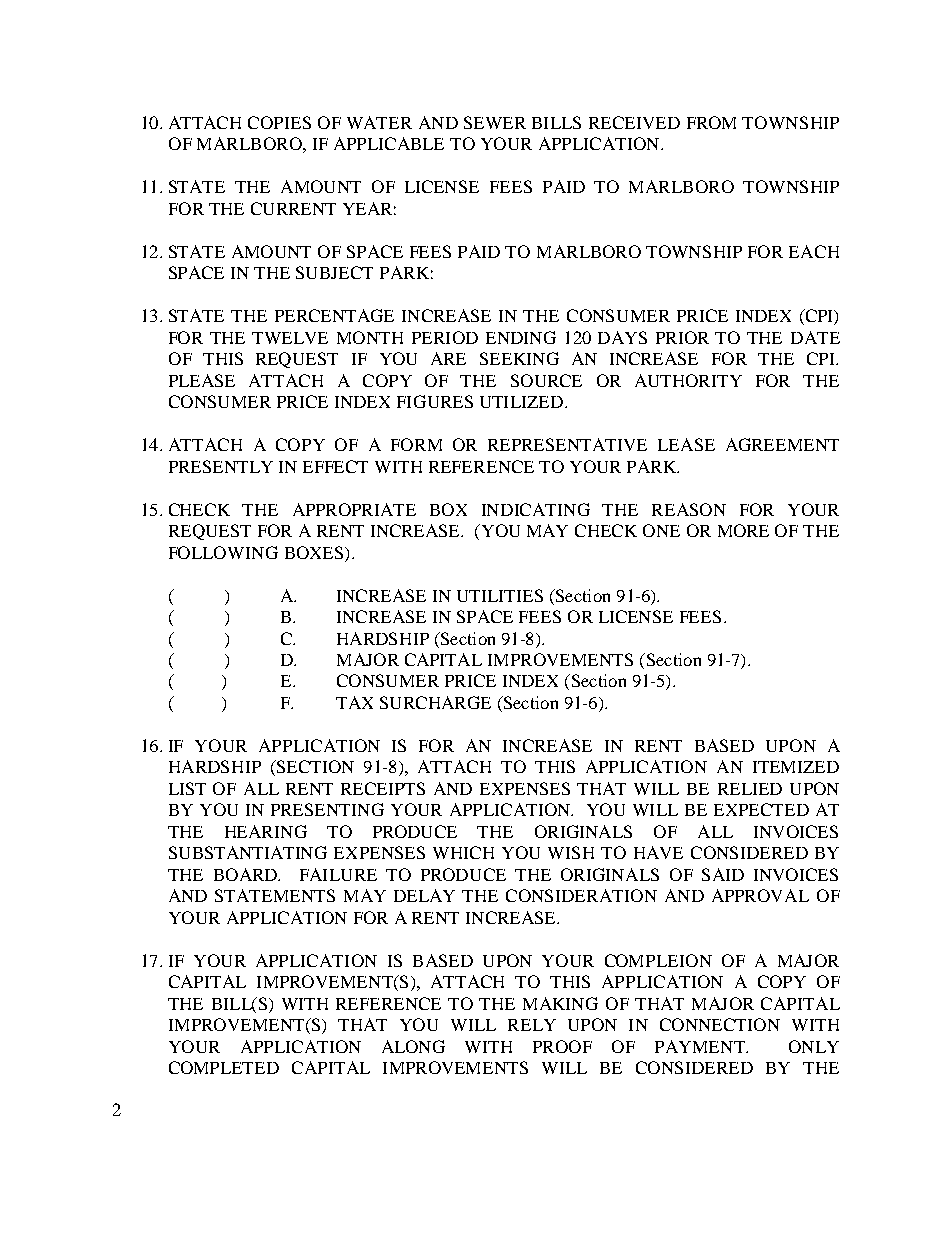 This document has height=1233, width=952. Describe the element at coordinates (279, 122) in the document. I see `COPIES` at that location.
